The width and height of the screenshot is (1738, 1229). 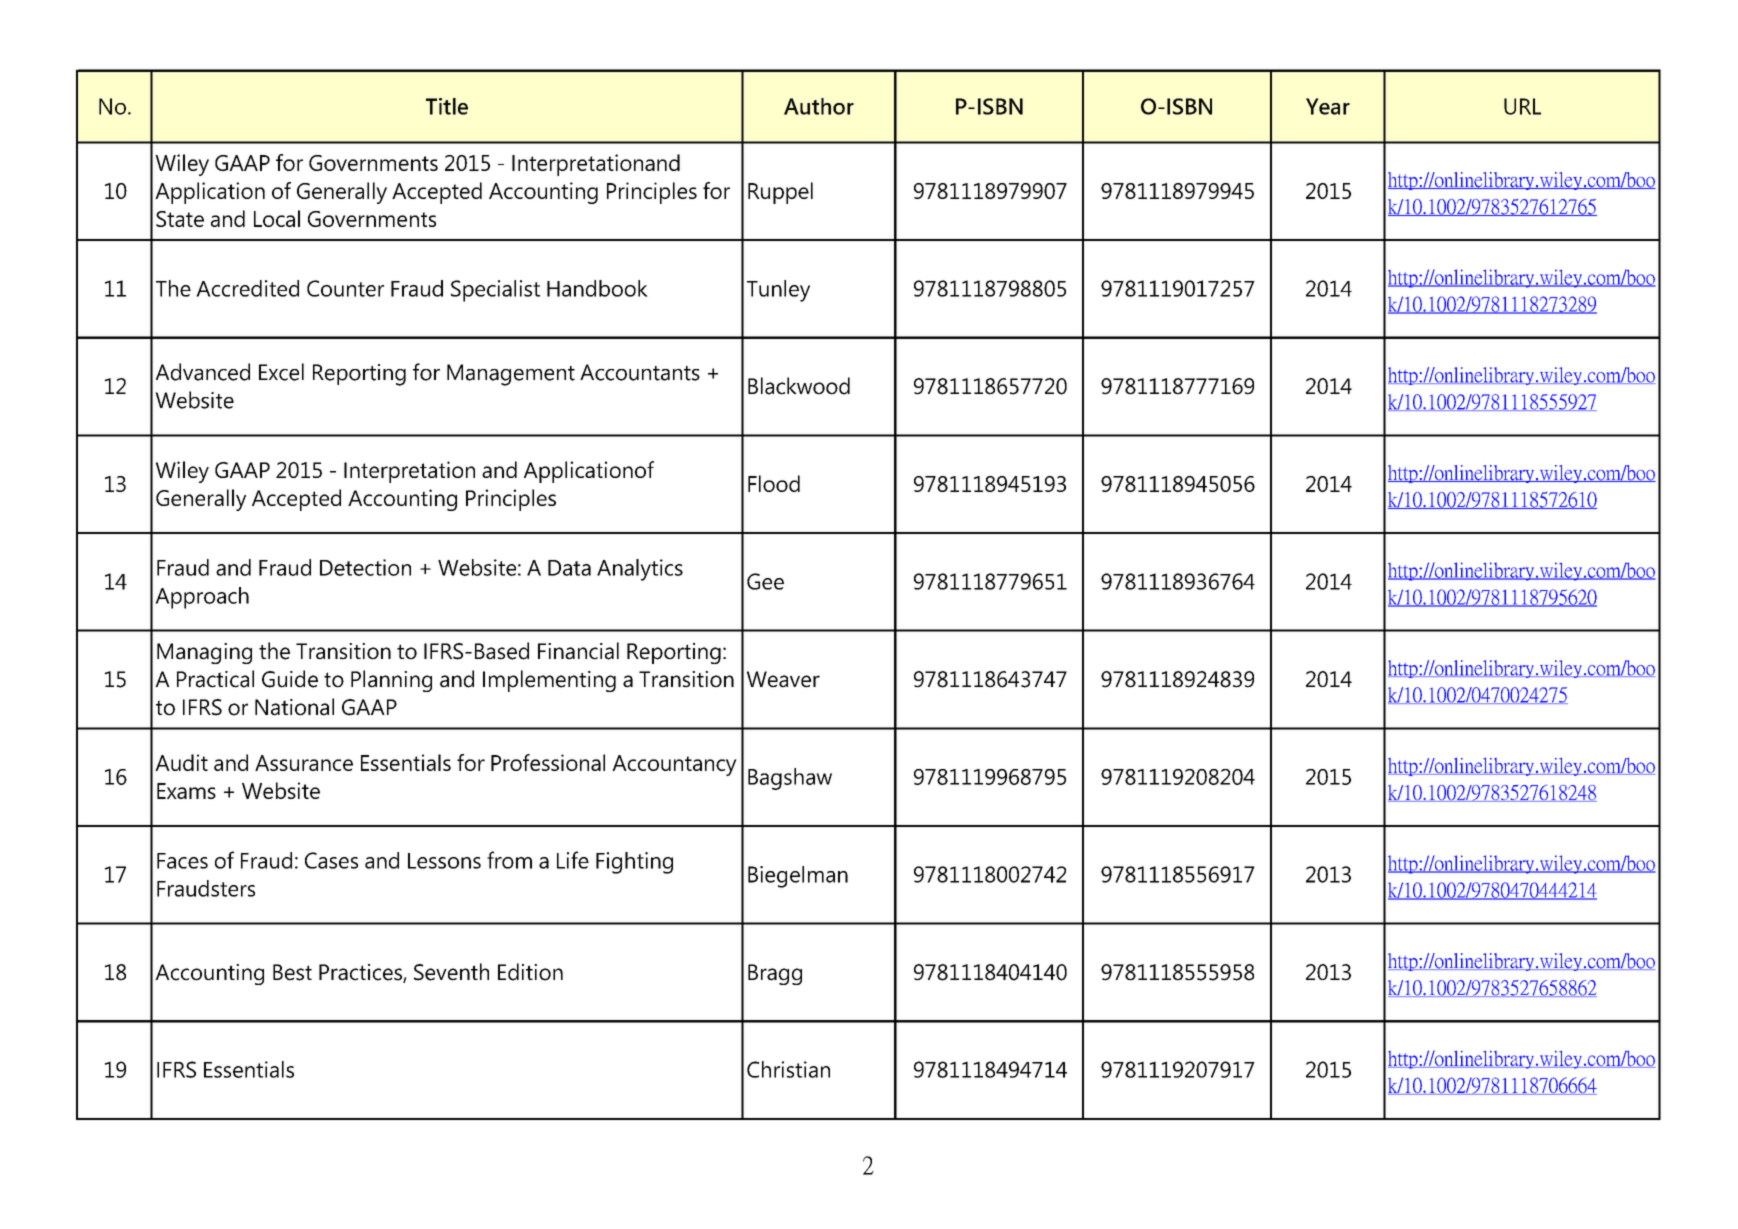 What do you see at coordinates (788, 1069) in the screenshot?
I see `Christian` at bounding box center [788, 1069].
